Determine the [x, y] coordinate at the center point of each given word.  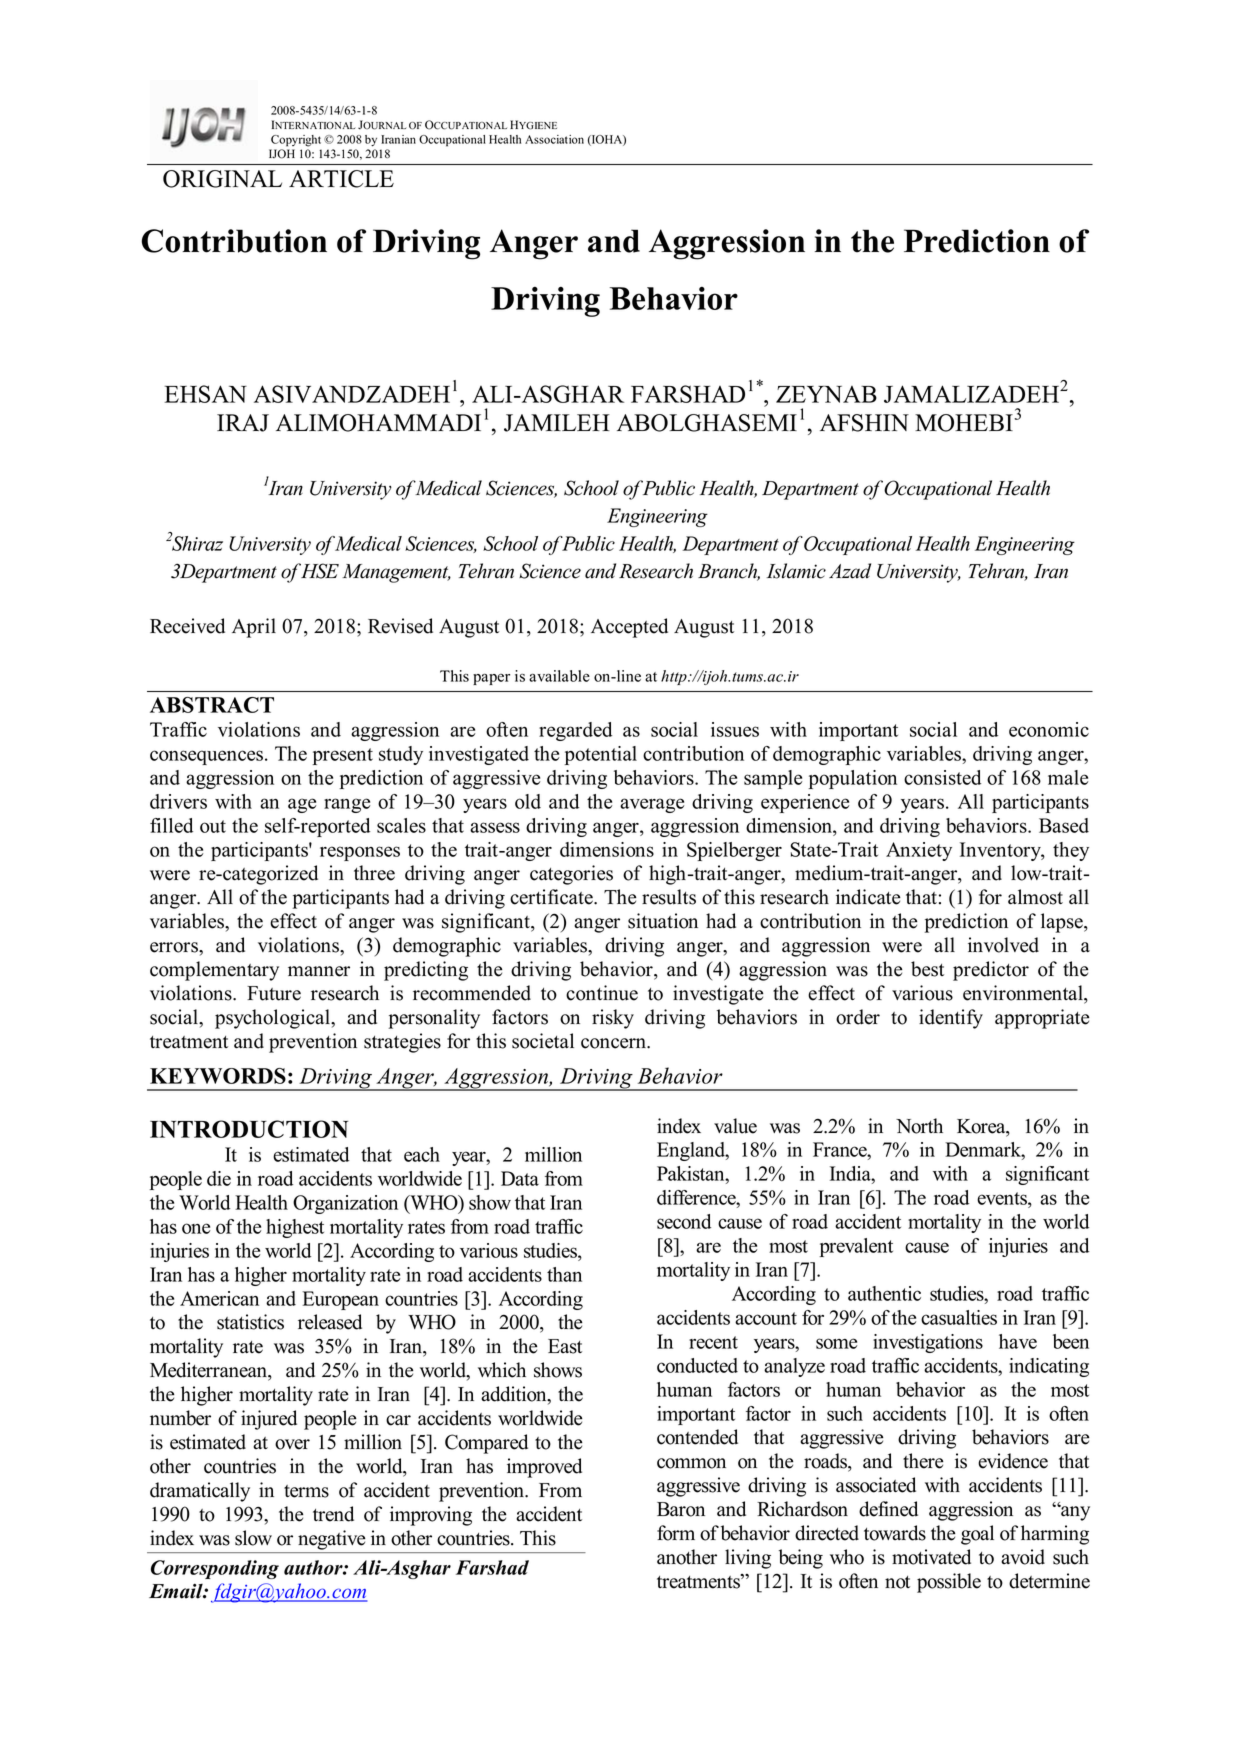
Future [274, 993]
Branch [729, 572]
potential [600, 755]
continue [602, 993]
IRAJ [243, 423]
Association [554, 139]
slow [253, 1538]
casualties [959, 1317]
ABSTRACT [212, 705]
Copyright [296, 141]
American [219, 1298]
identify [951, 1019]
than [564, 1274]
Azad [850, 571]
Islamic [796, 571]
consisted [942, 777]
